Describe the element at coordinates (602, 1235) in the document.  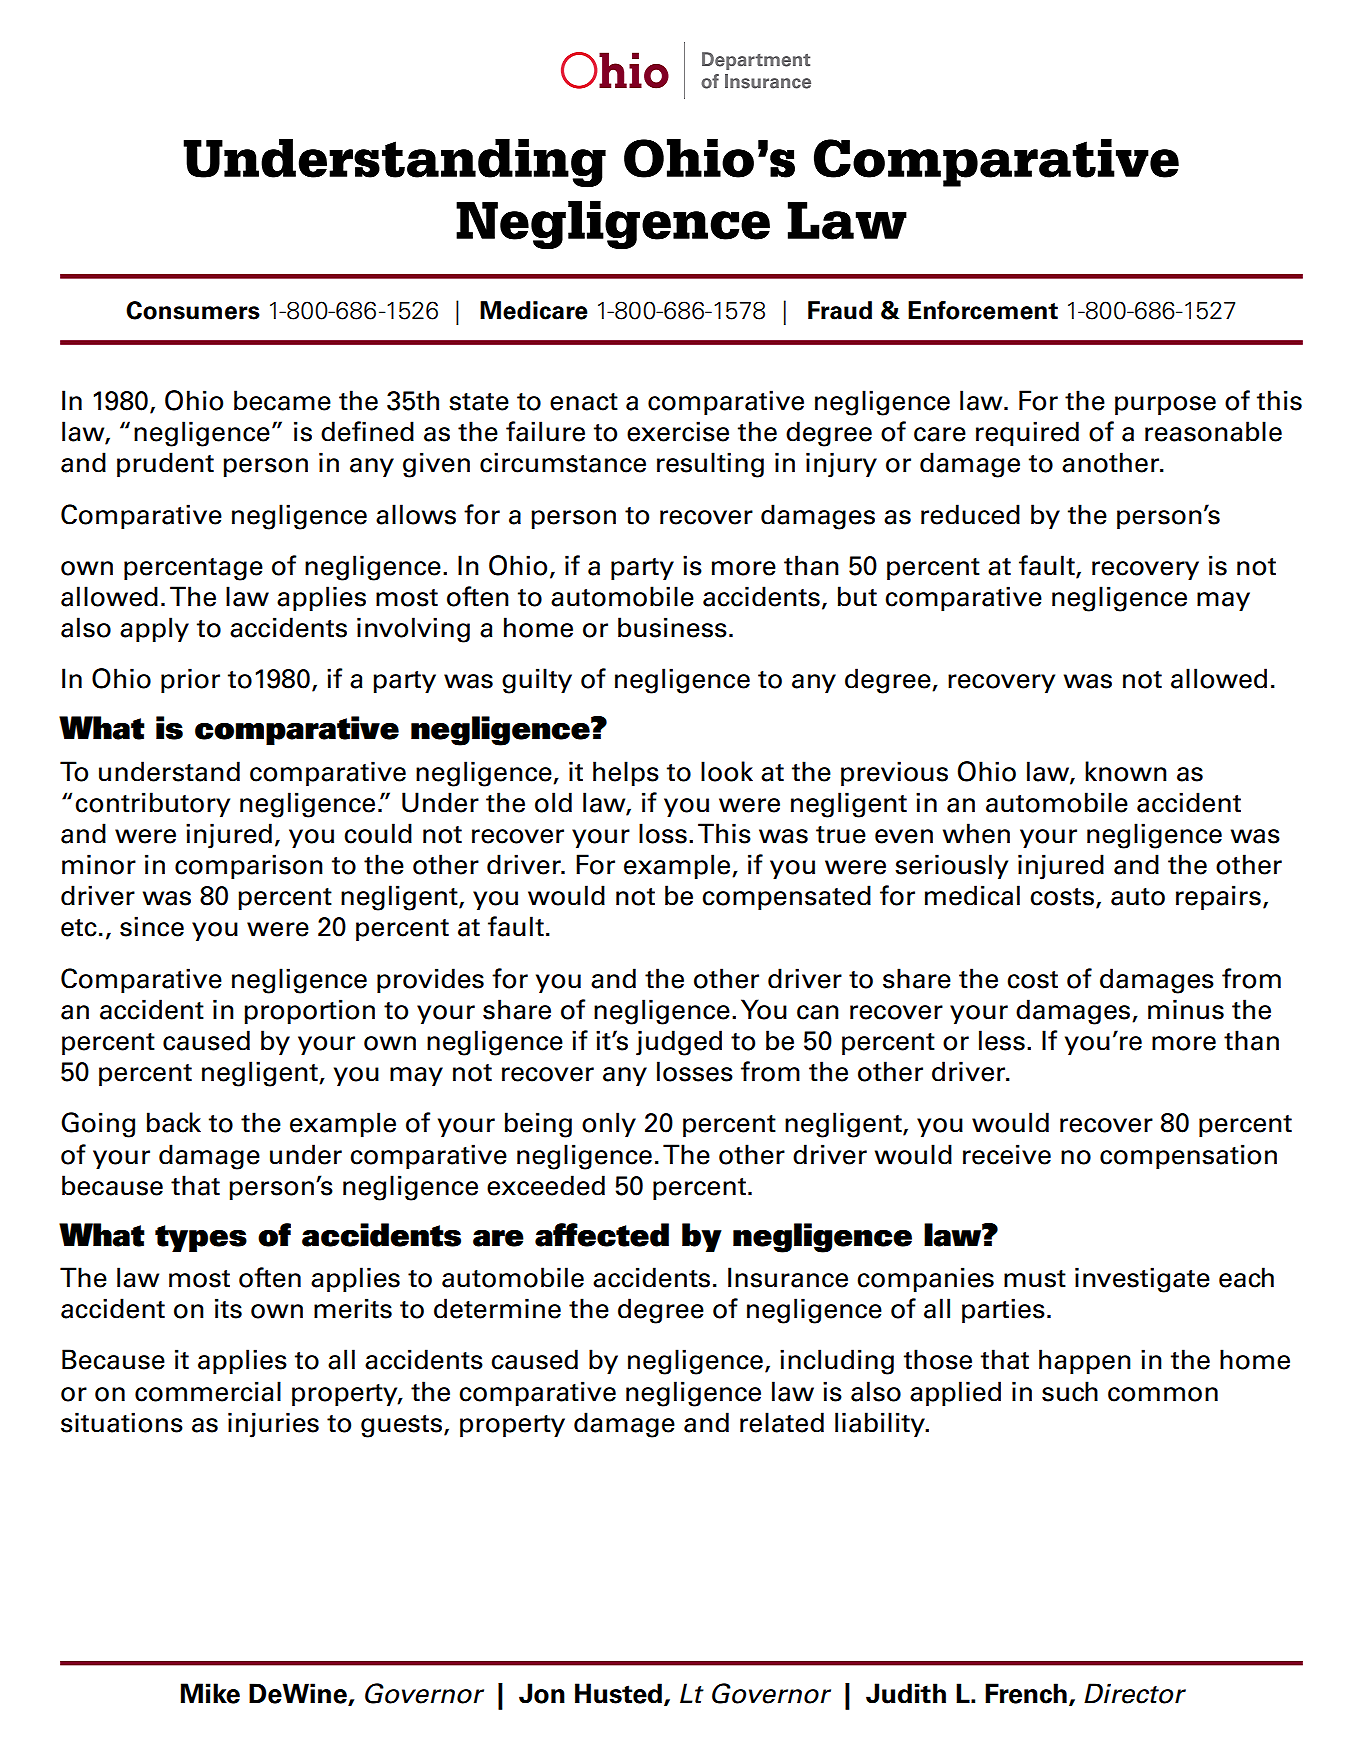
I see `affected` at that location.
